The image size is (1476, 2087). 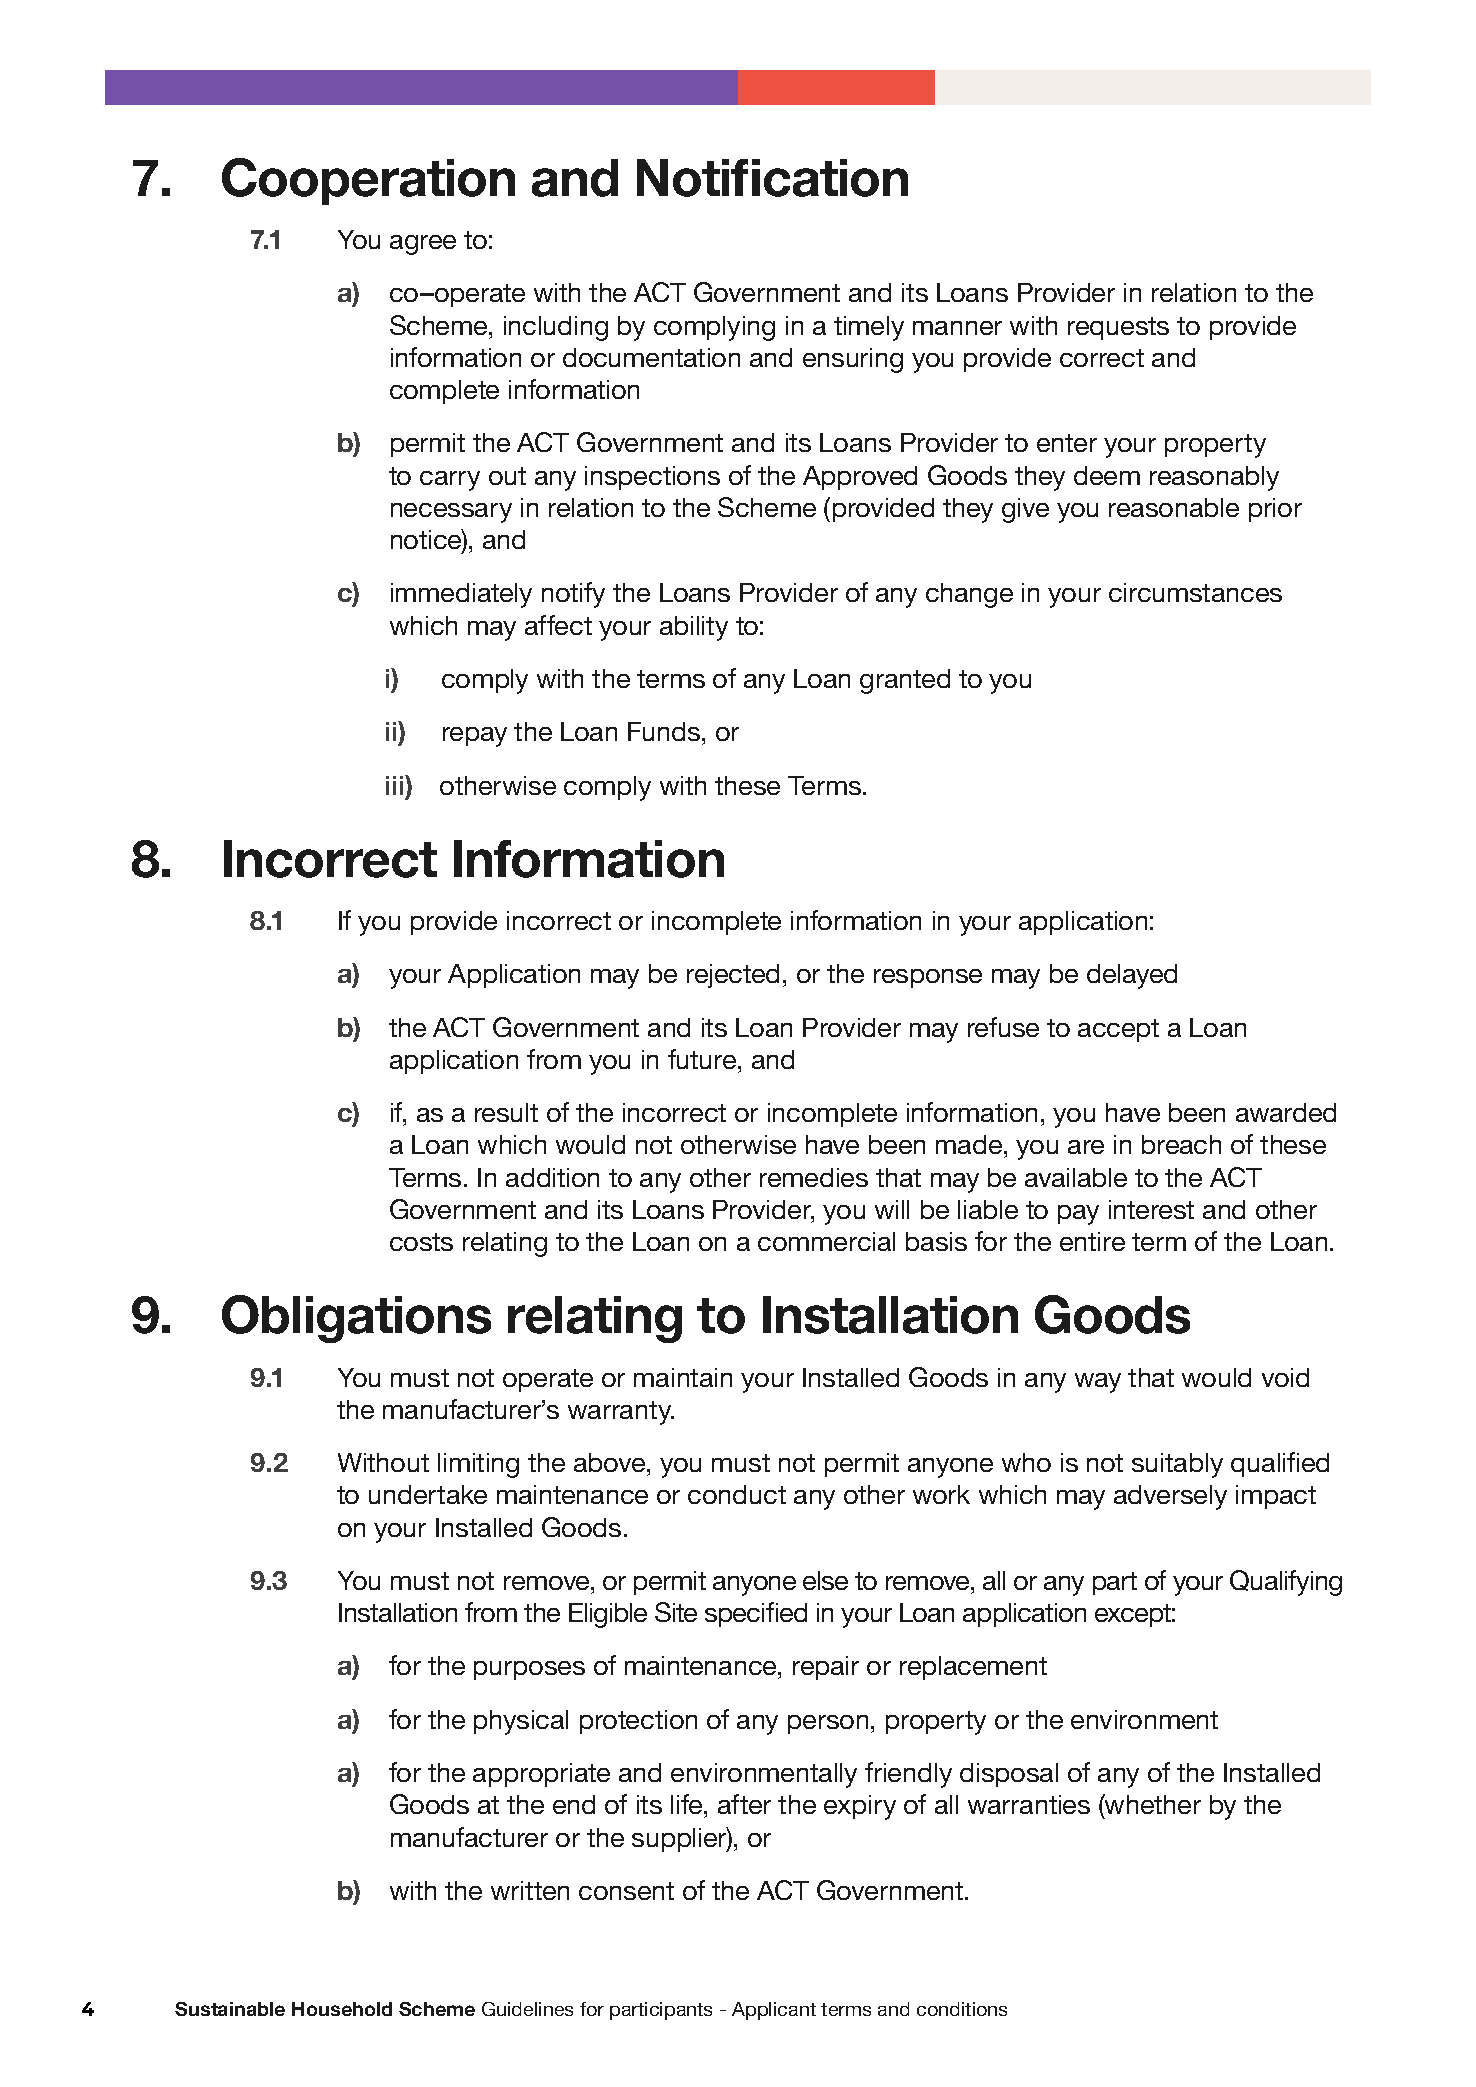 What do you see at coordinates (1118, 328) in the image?
I see `requests` at bounding box center [1118, 328].
